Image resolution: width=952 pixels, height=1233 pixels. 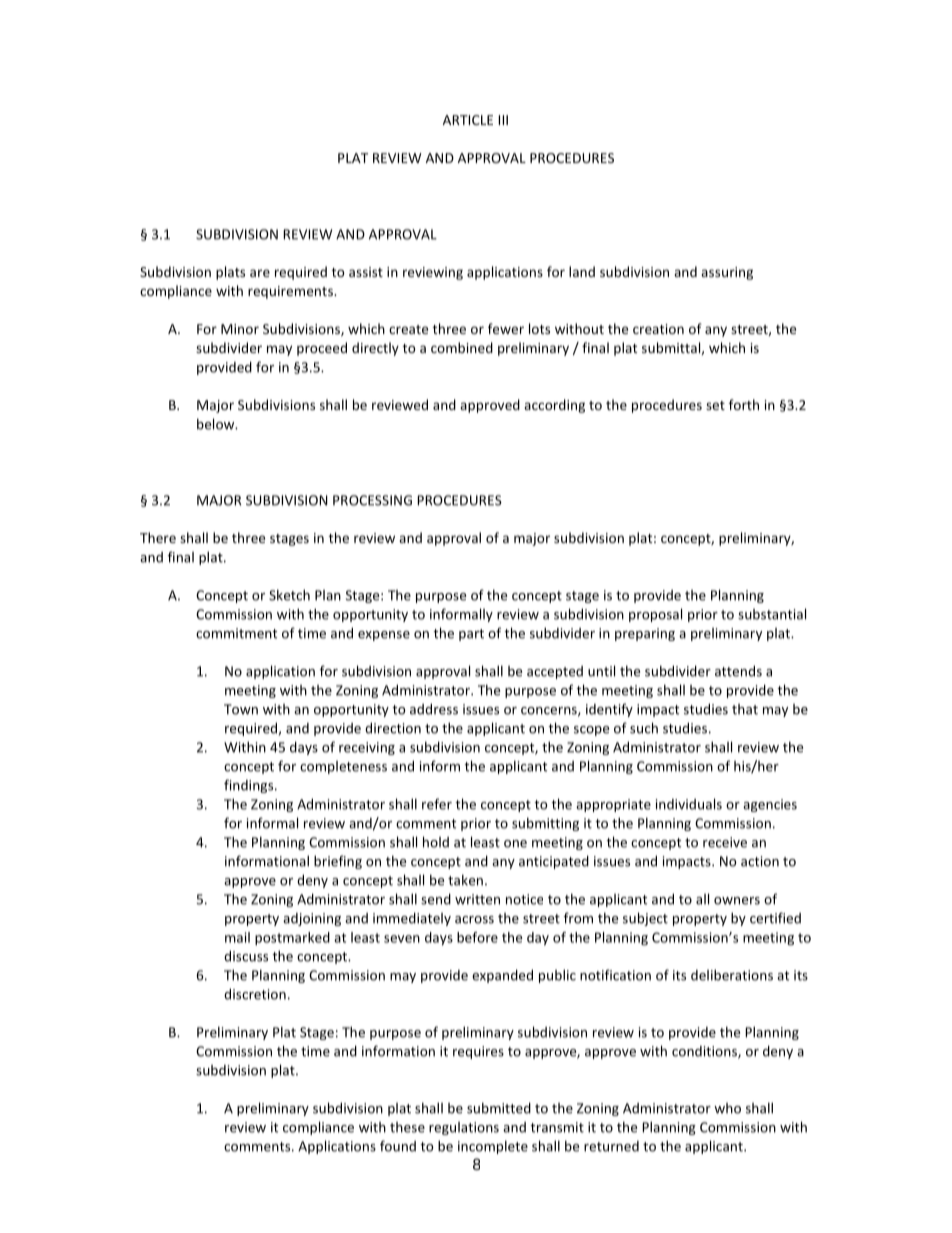 What do you see at coordinates (464, 1128) in the screenshot?
I see `regulations` at bounding box center [464, 1128].
